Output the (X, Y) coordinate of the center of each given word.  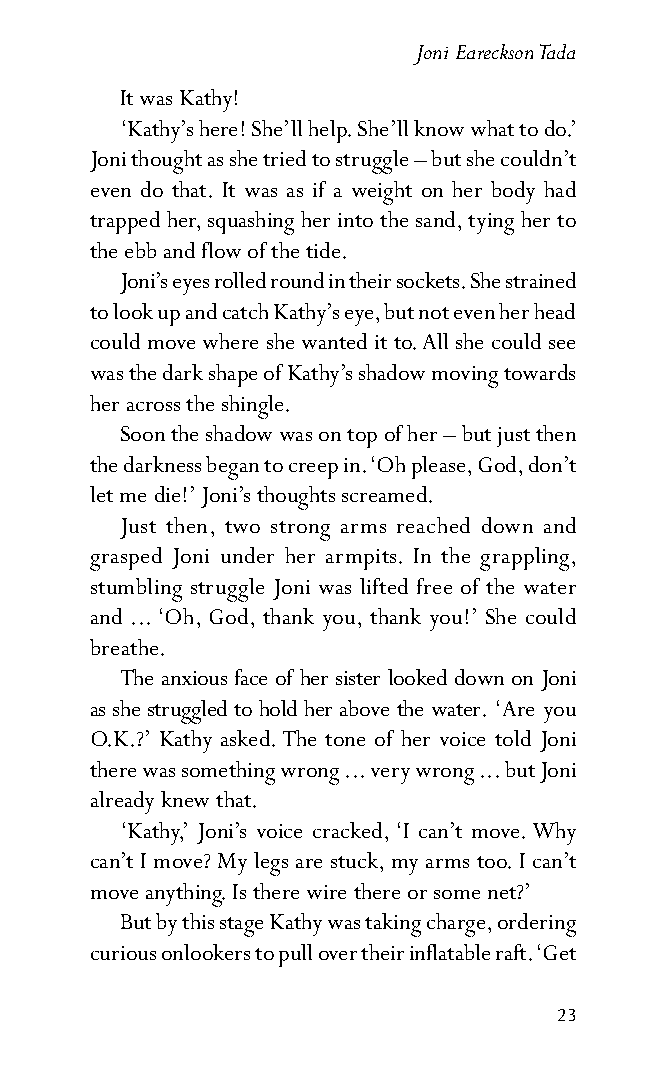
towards (539, 372)
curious (123, 953)
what (492, 128)
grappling (526, 559)
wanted (334, 341)
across (153, 406)
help (328, 131)
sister (358, 678)
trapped (125, 222)
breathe (124, 647)
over (338, 955)
